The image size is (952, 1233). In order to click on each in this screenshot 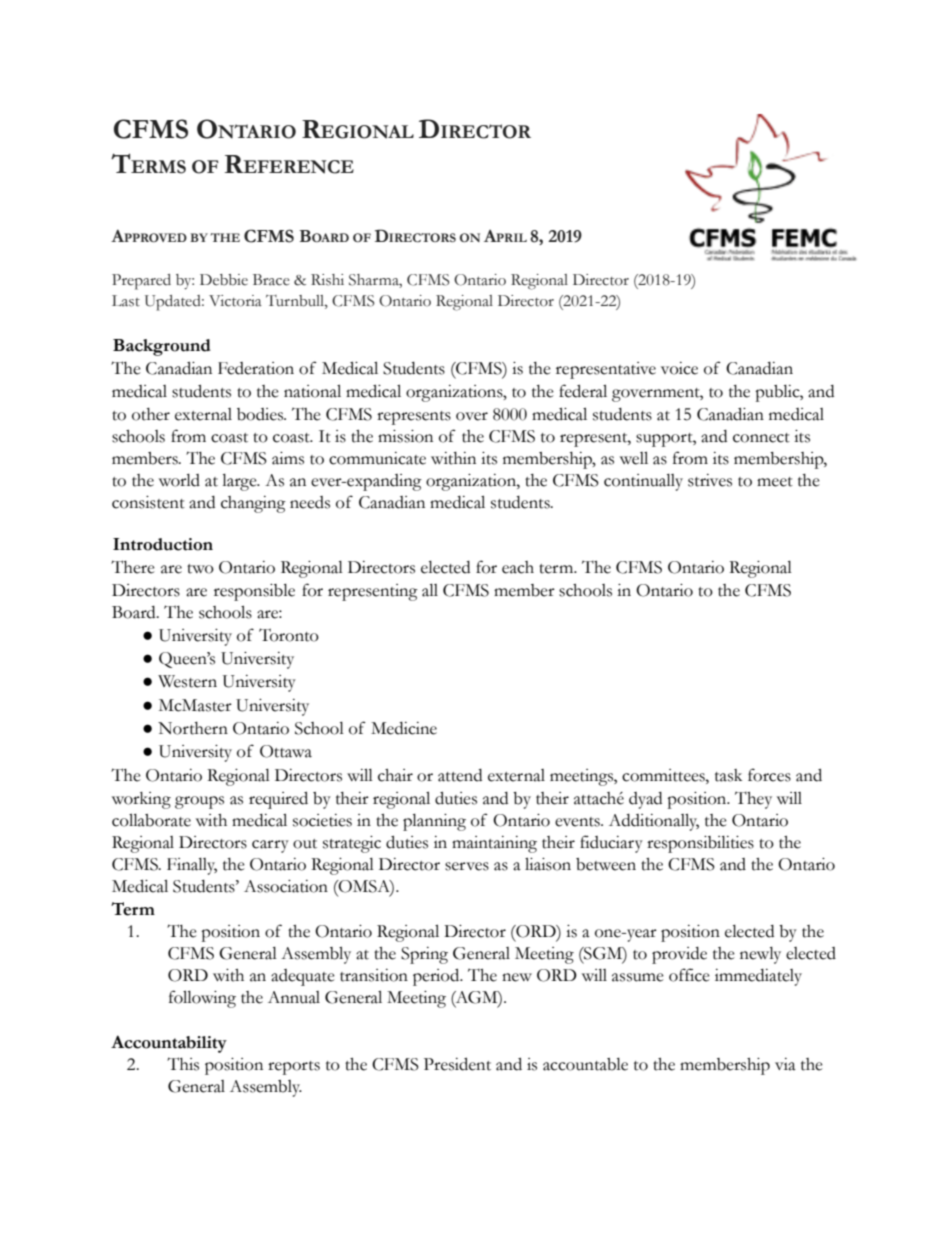, I will do `click(518, 567)`.
